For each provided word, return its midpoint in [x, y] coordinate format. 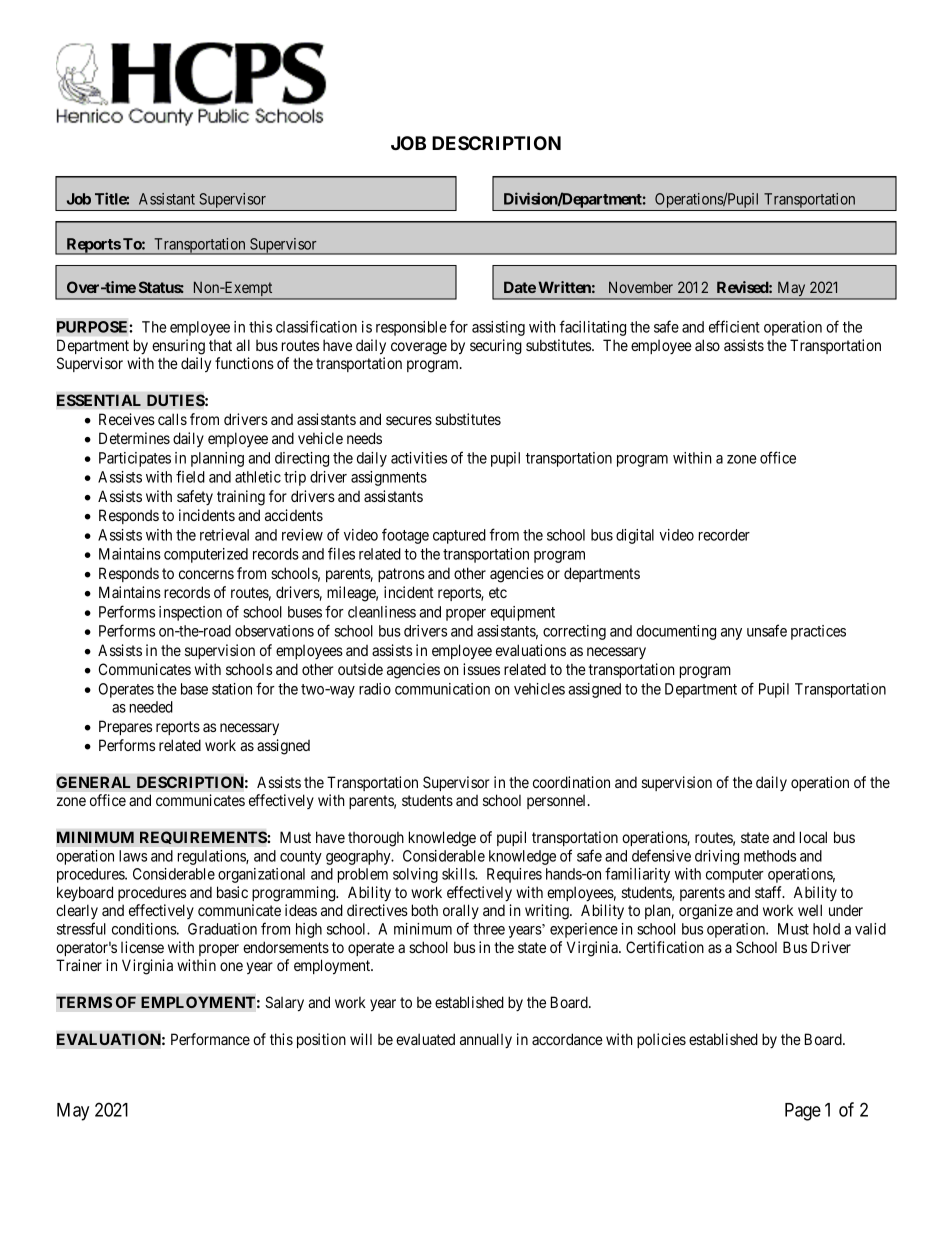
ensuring [178, 347]
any [731, 634]
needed [151, 707]
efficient [734, 326]
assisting [498, 328]
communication [442, 689]
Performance [210, 1039]
